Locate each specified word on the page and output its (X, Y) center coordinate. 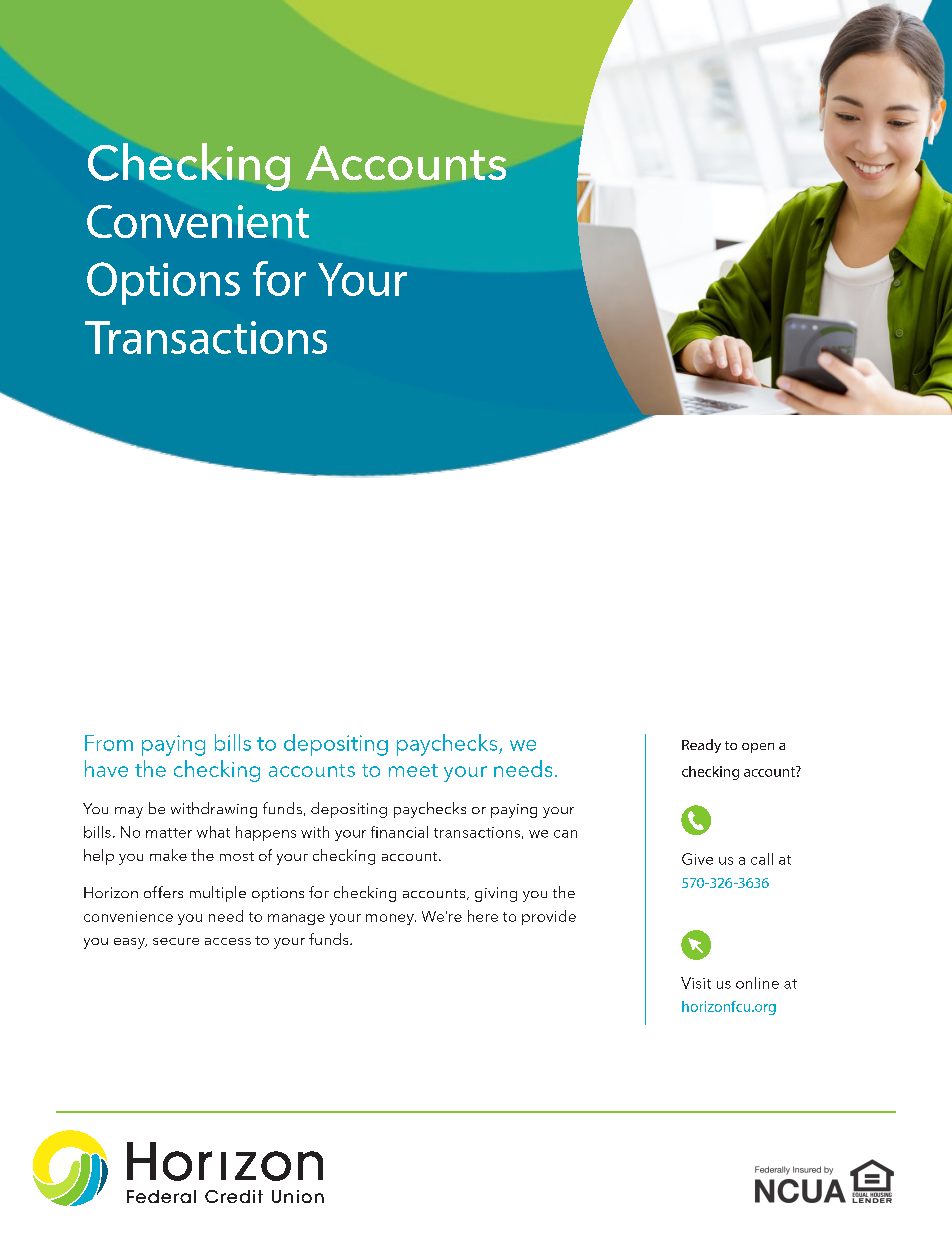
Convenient (198, 221)
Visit (696, 983)
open (758, 748)
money (391, 919)
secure (176, 941)
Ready (701, 746)
